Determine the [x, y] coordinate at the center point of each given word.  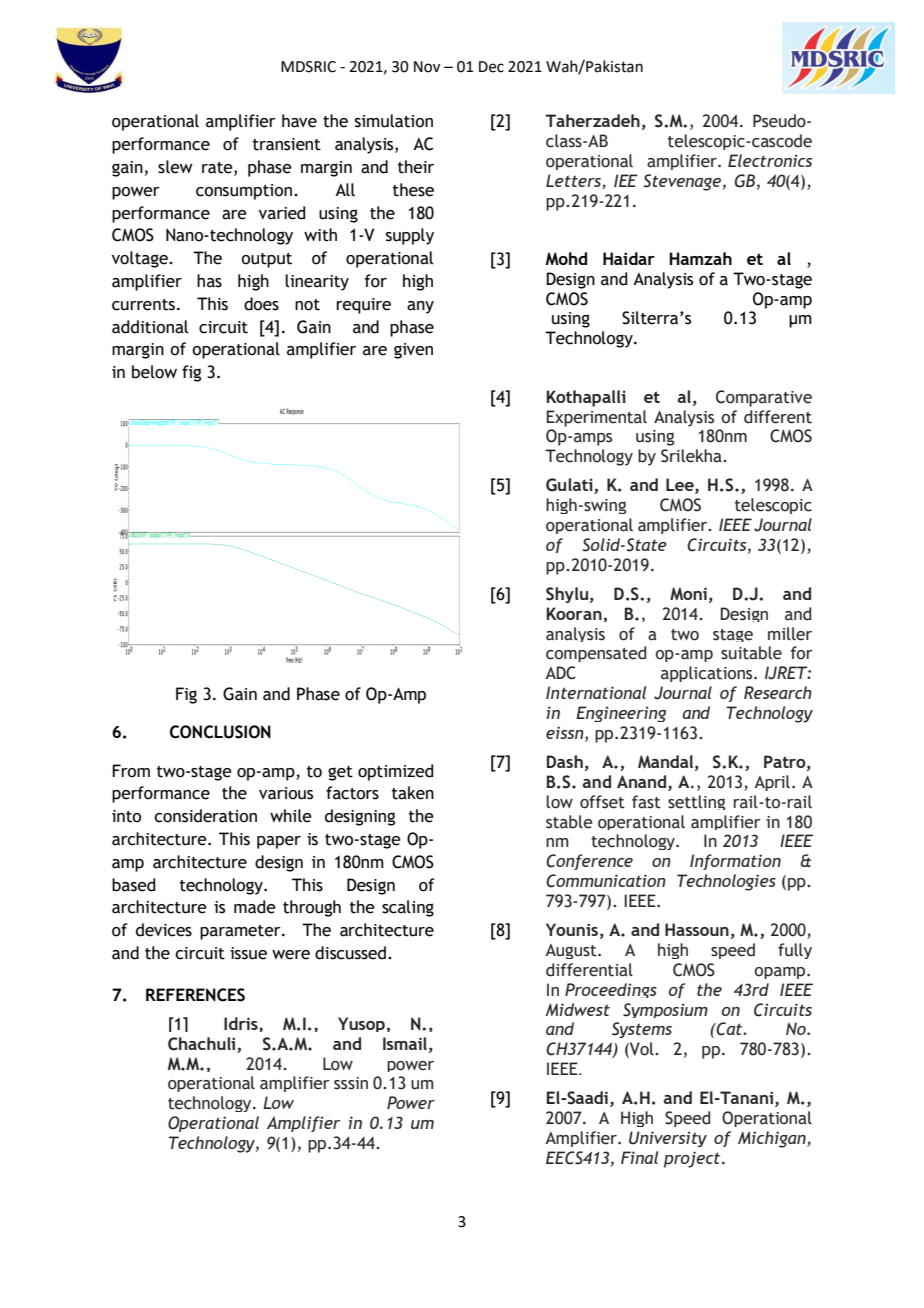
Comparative [764, 398]
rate [218, 168]
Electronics [770, 160]
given [413, 351]
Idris [242, 1023]
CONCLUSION [220, 732]
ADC [560, 673]
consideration [205, 816]
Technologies [726, 882]
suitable [751, 653]
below [154, 372]
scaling [408, 908]
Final [639, 1157]
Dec [491, 67]
